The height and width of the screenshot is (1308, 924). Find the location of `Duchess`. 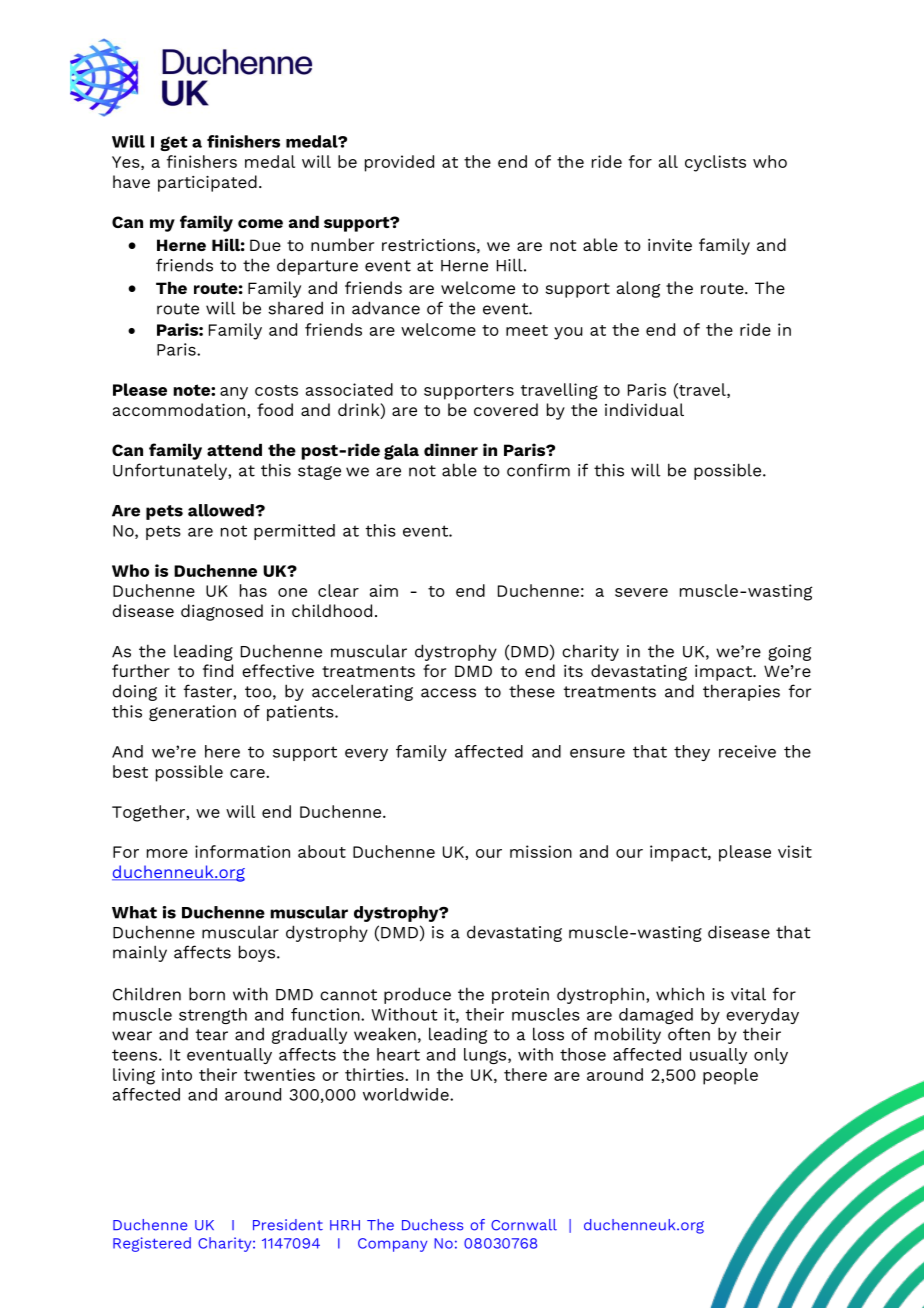

Duchess is located at coordinates (432, 1225).
